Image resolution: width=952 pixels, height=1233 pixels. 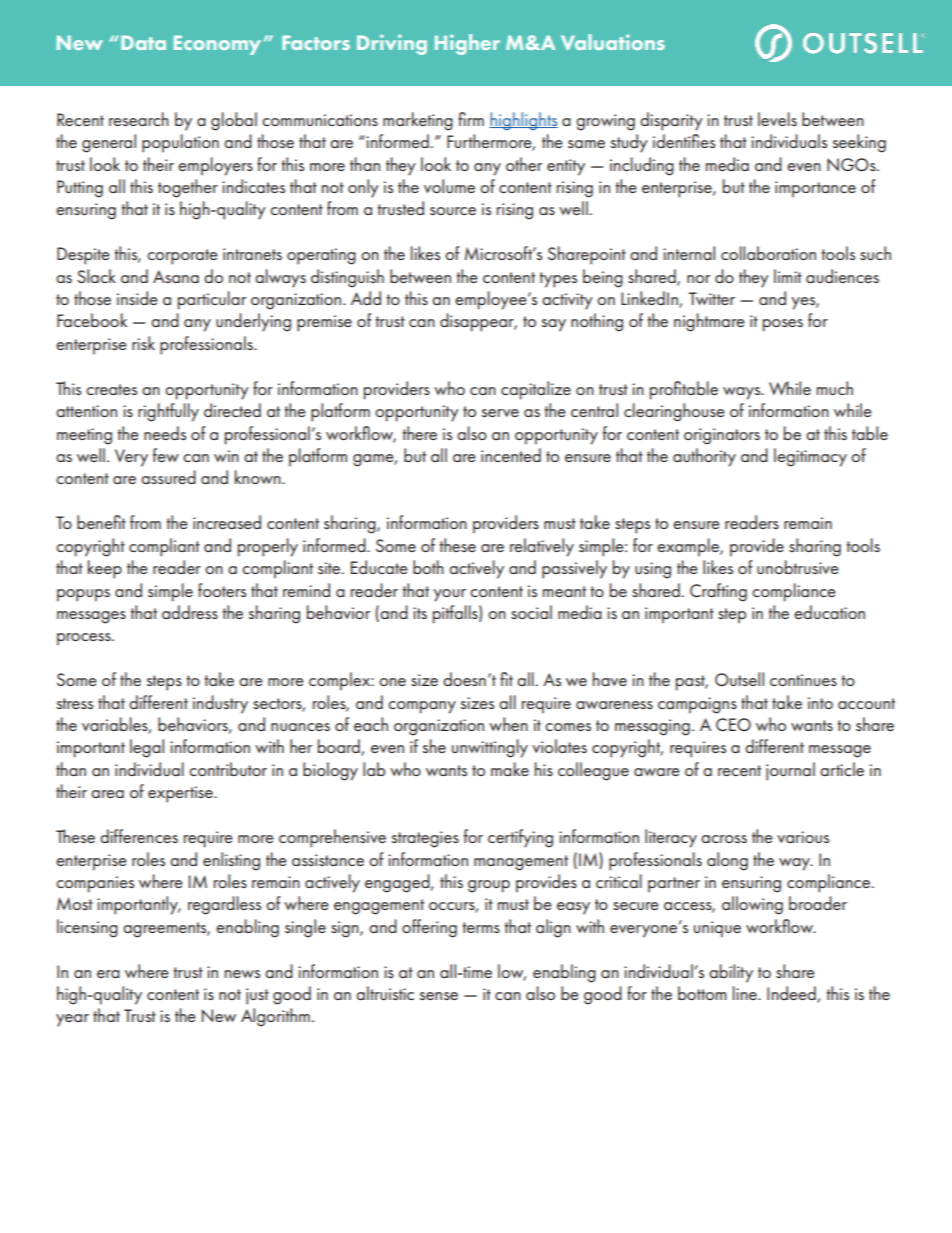 What do you see at coordinates (554, 325) in the image?
I see `say` at bounding box center [554, 325].
